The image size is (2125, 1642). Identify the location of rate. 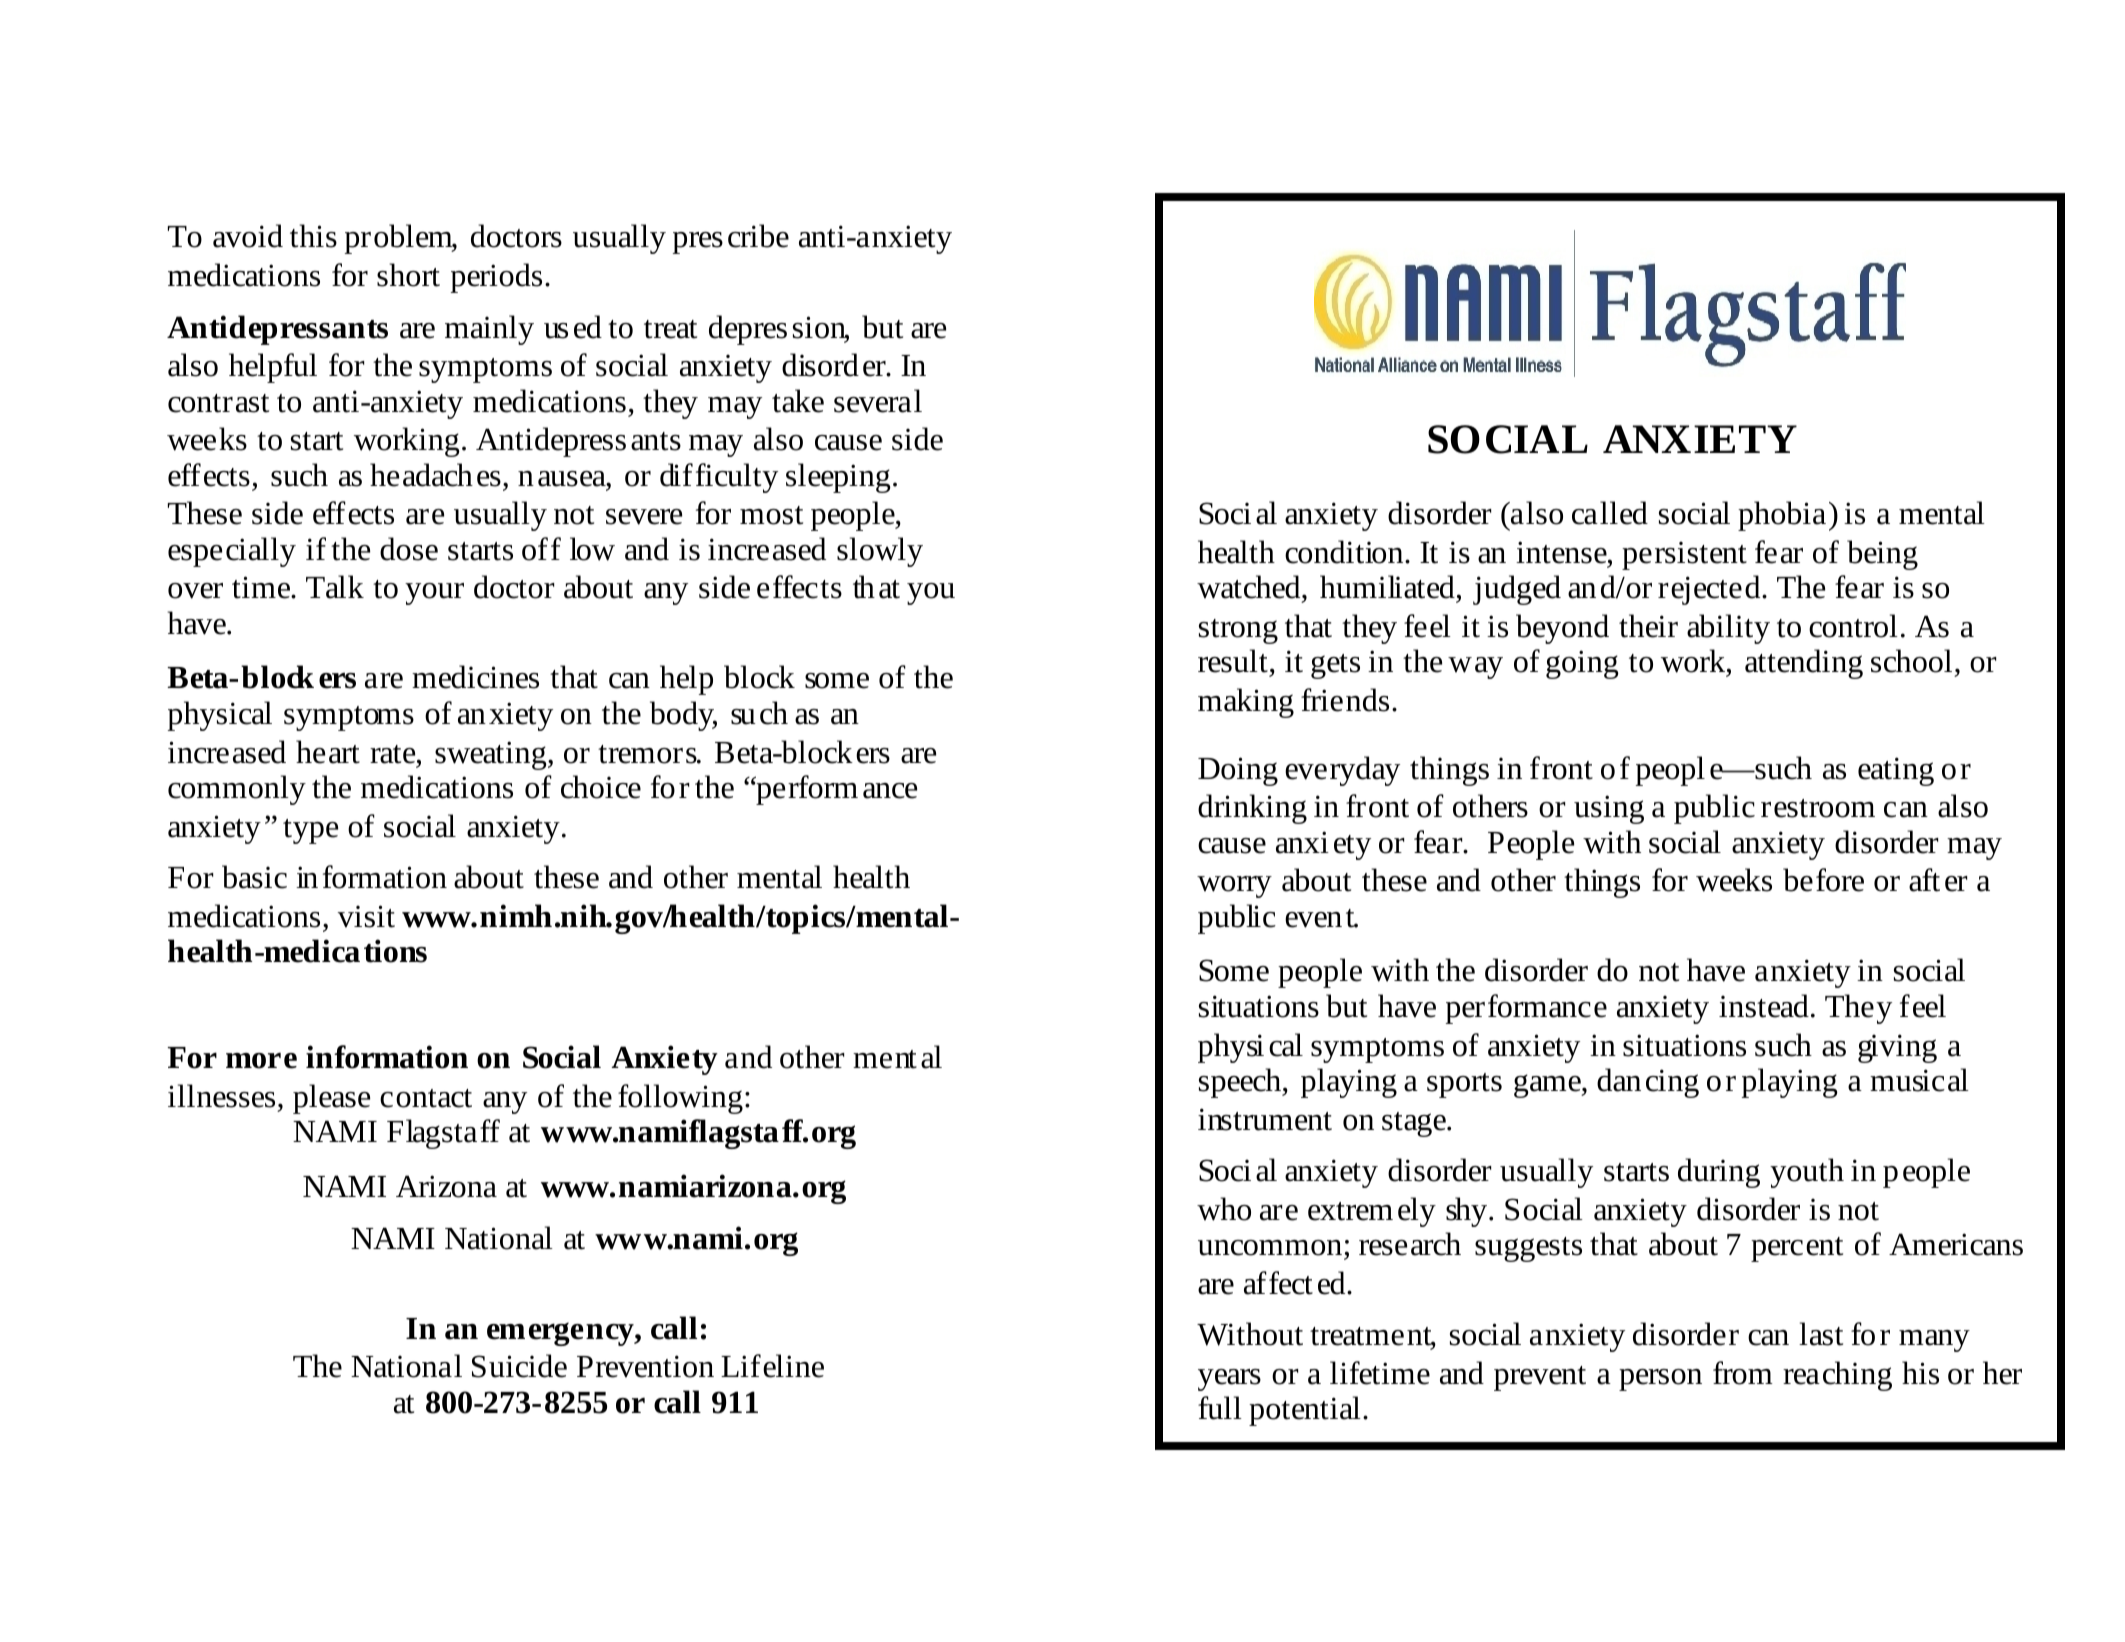
(394, 754).
